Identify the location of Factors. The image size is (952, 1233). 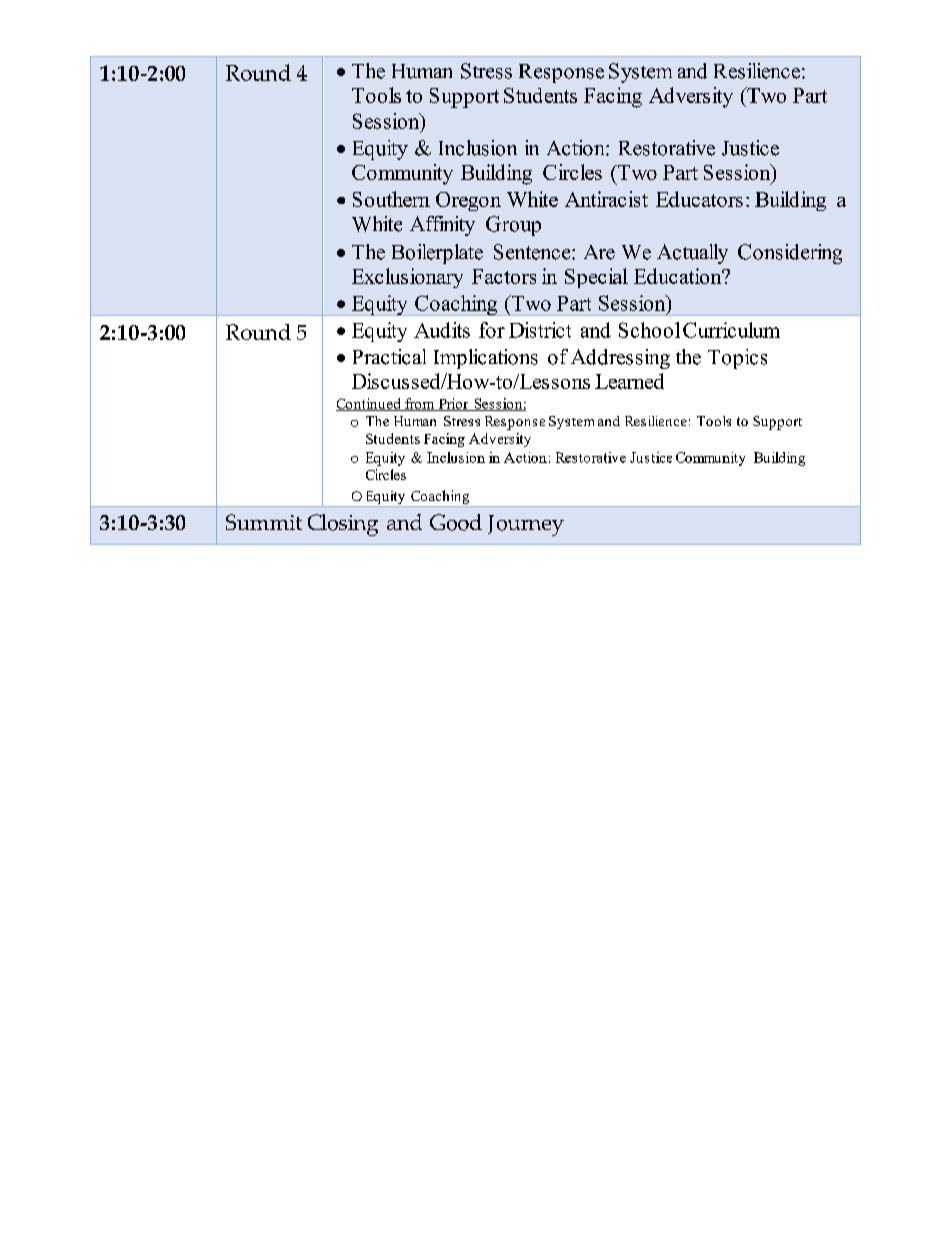
(504, 276).
